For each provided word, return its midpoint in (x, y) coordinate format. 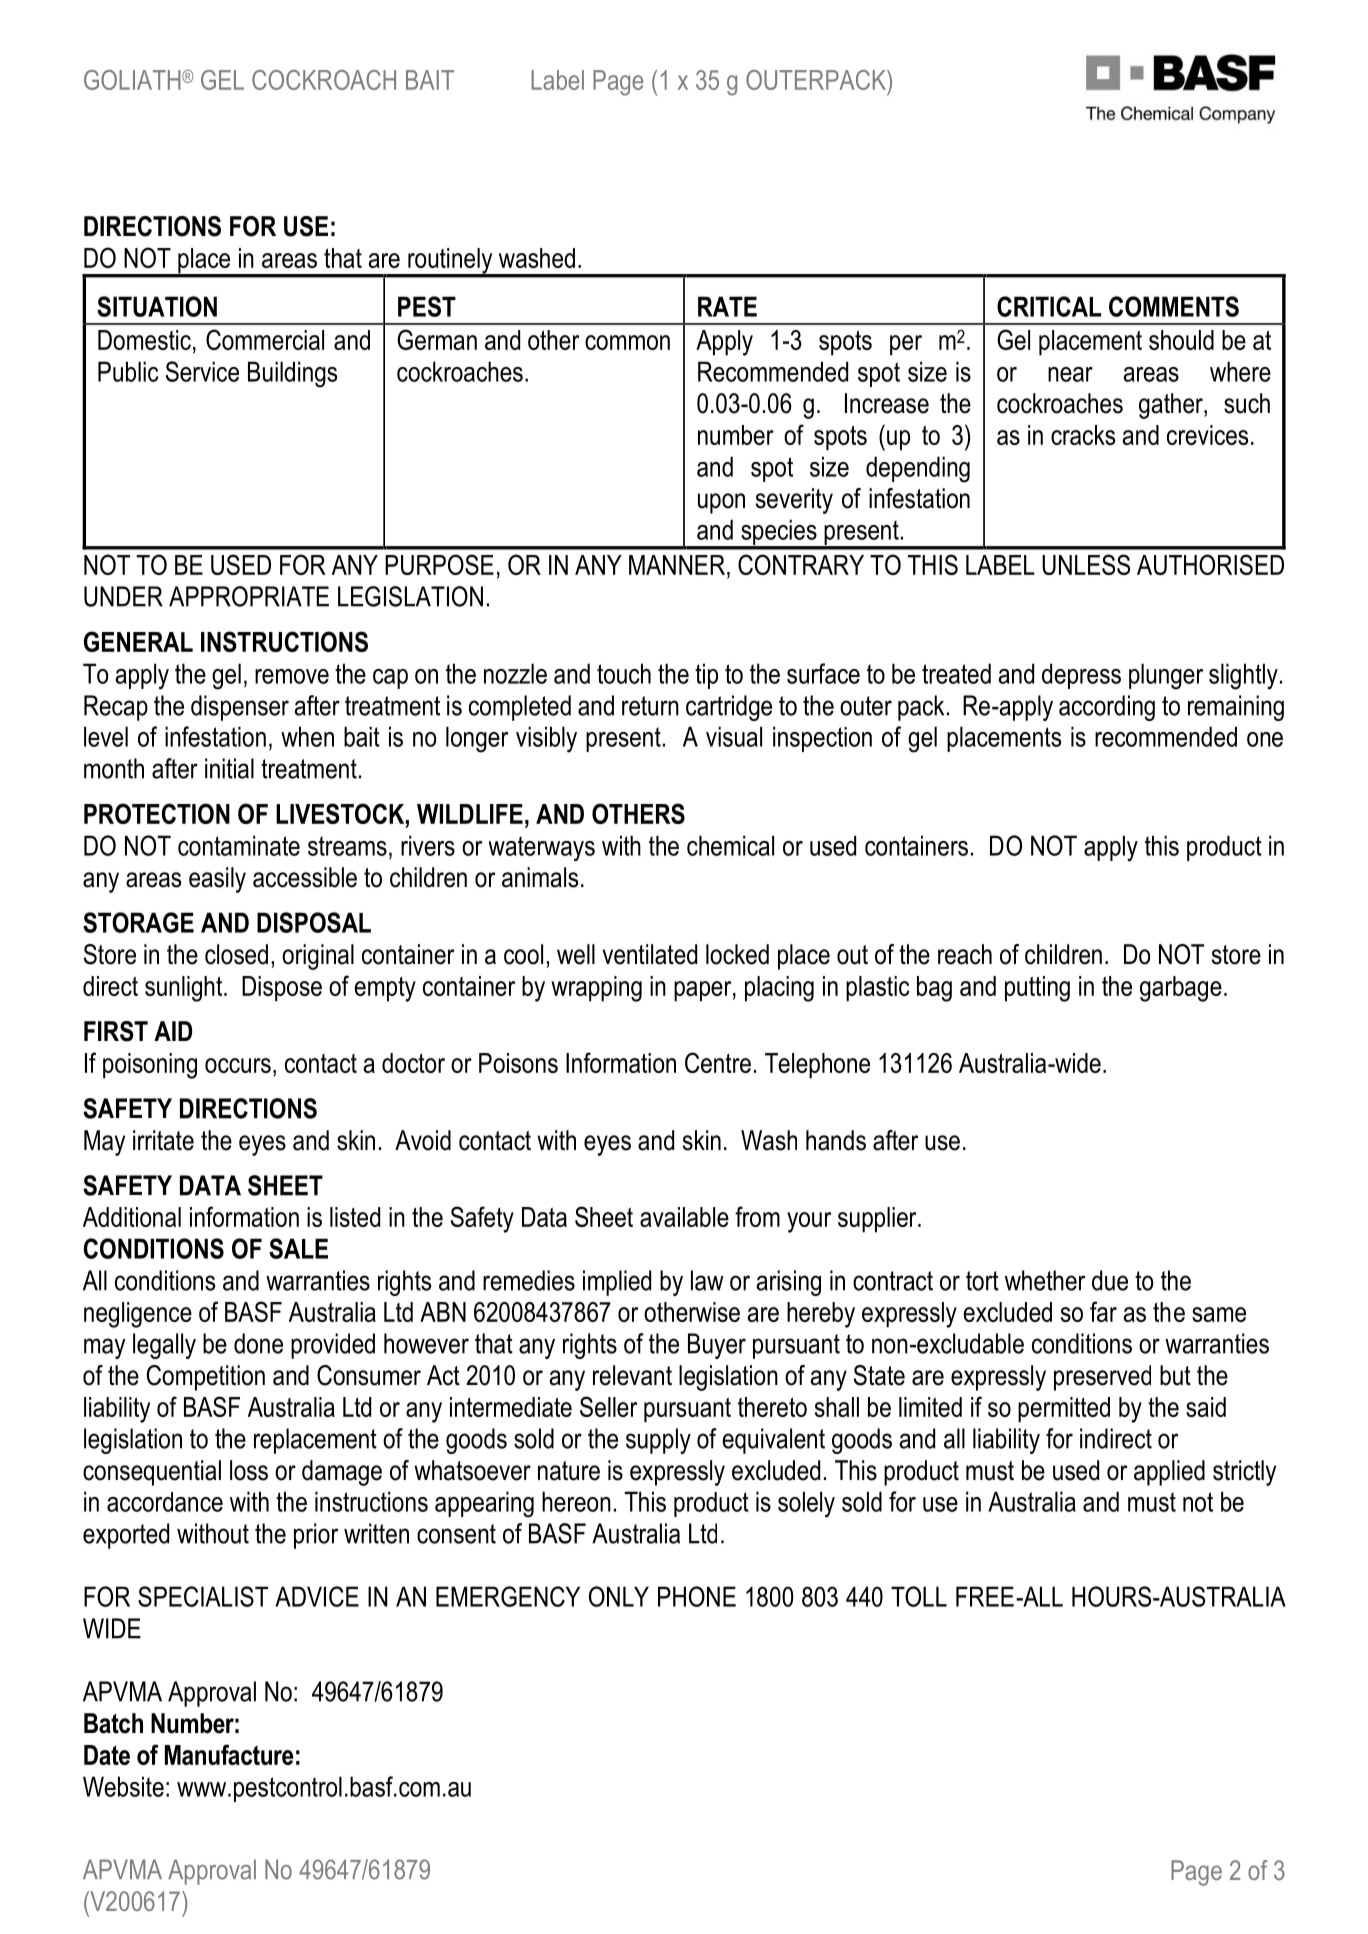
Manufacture (229, 1754)
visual (734, 736)
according (1107, 708)
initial (229, 768)
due (1110, 1280)
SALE (298, 1248)
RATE (727, 306)
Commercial (265, 339)
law (707, 1280)
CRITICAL (1049, 306)
